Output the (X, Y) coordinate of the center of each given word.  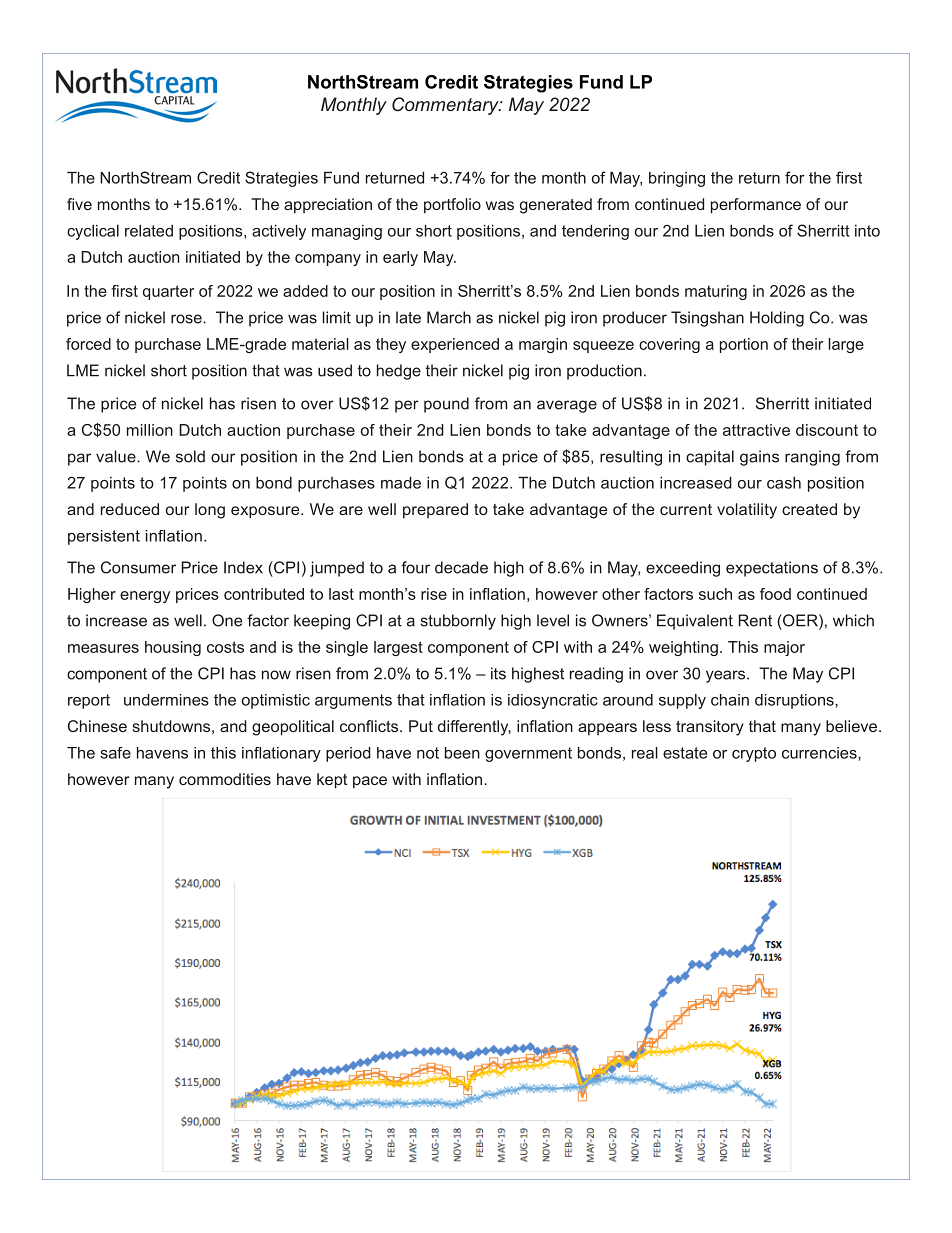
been (462, 753)
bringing (677, 179)
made (401, 483)
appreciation (328, 206)
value (117, 456)
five (79, 204)
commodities (225, 779)
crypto (754, 754)
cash (784, 483)
